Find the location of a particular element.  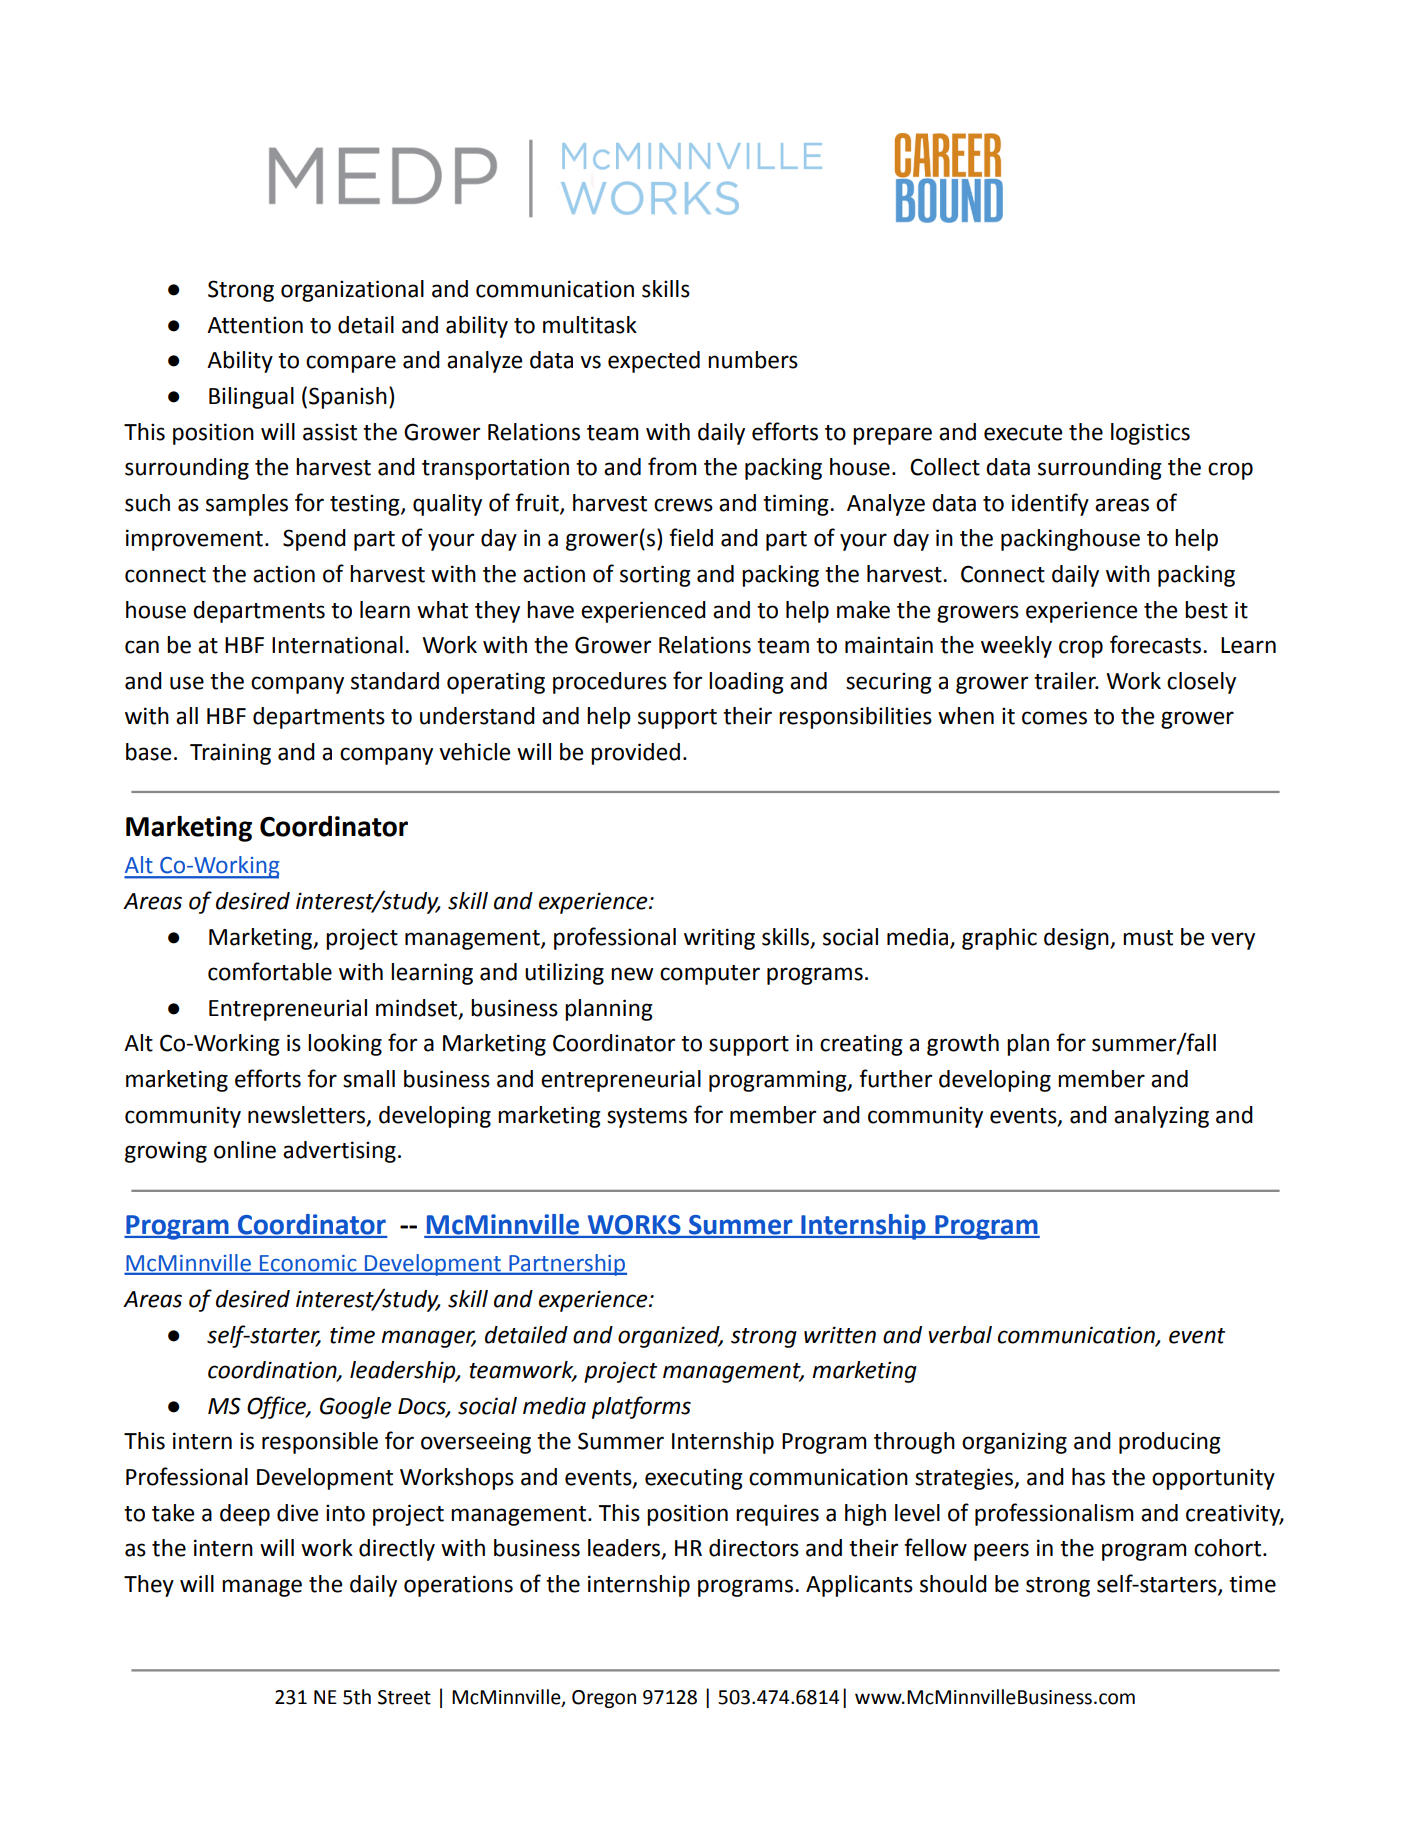

design is located at coordinates (1077, 939).
